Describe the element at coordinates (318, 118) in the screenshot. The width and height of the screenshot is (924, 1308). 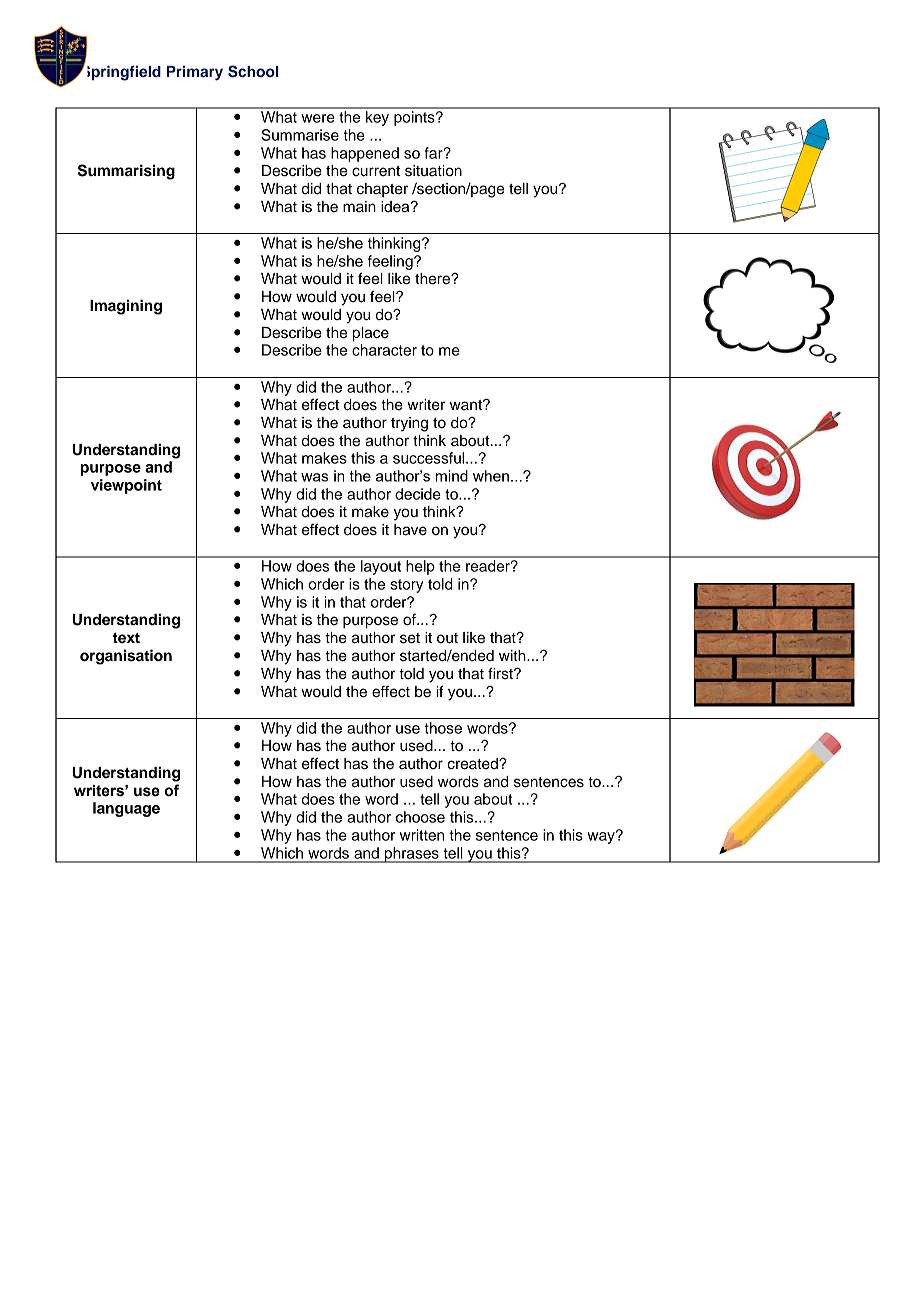
I see `were` at that location.
